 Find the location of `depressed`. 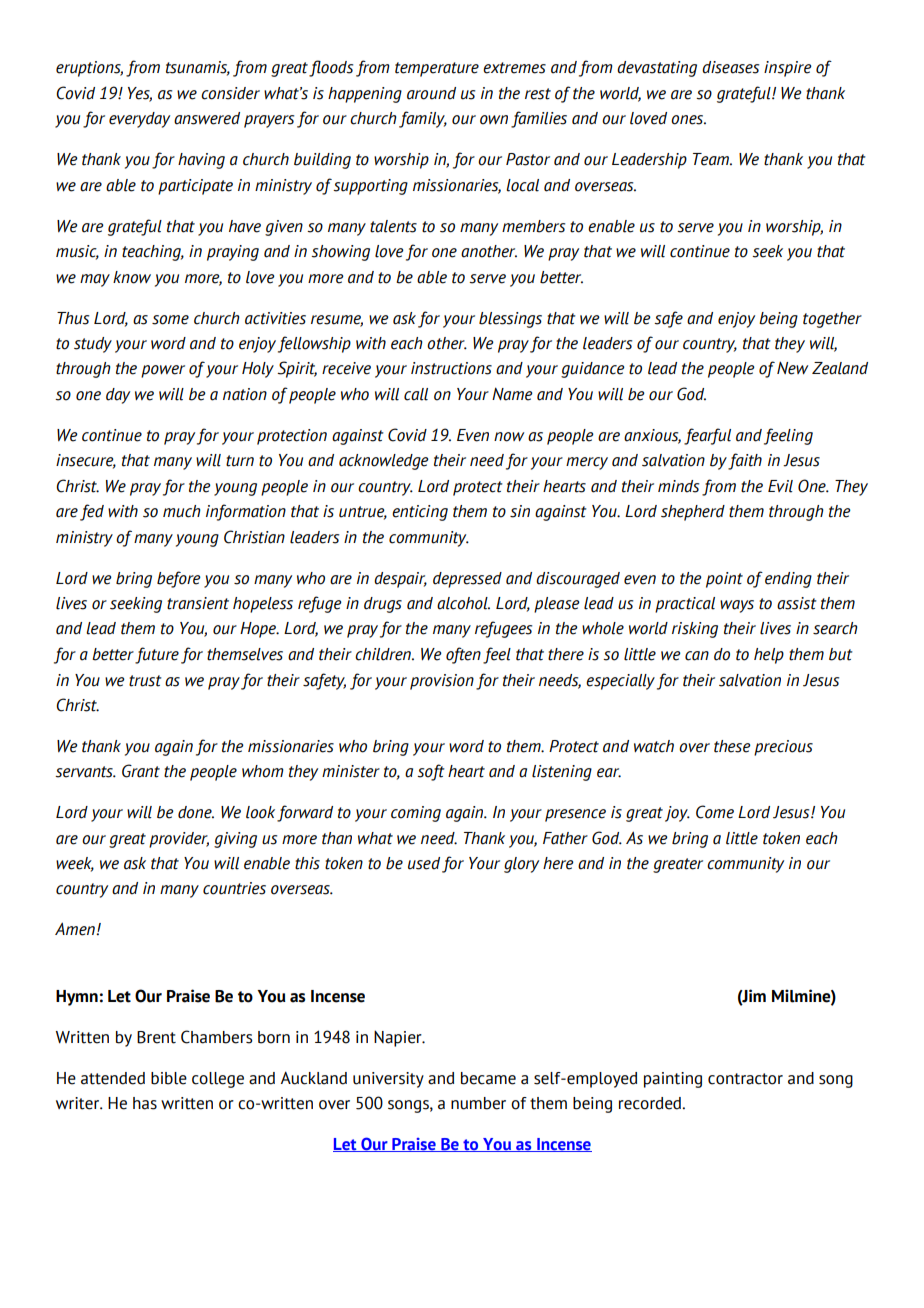

depressed is located at coordinates (467, 580).
